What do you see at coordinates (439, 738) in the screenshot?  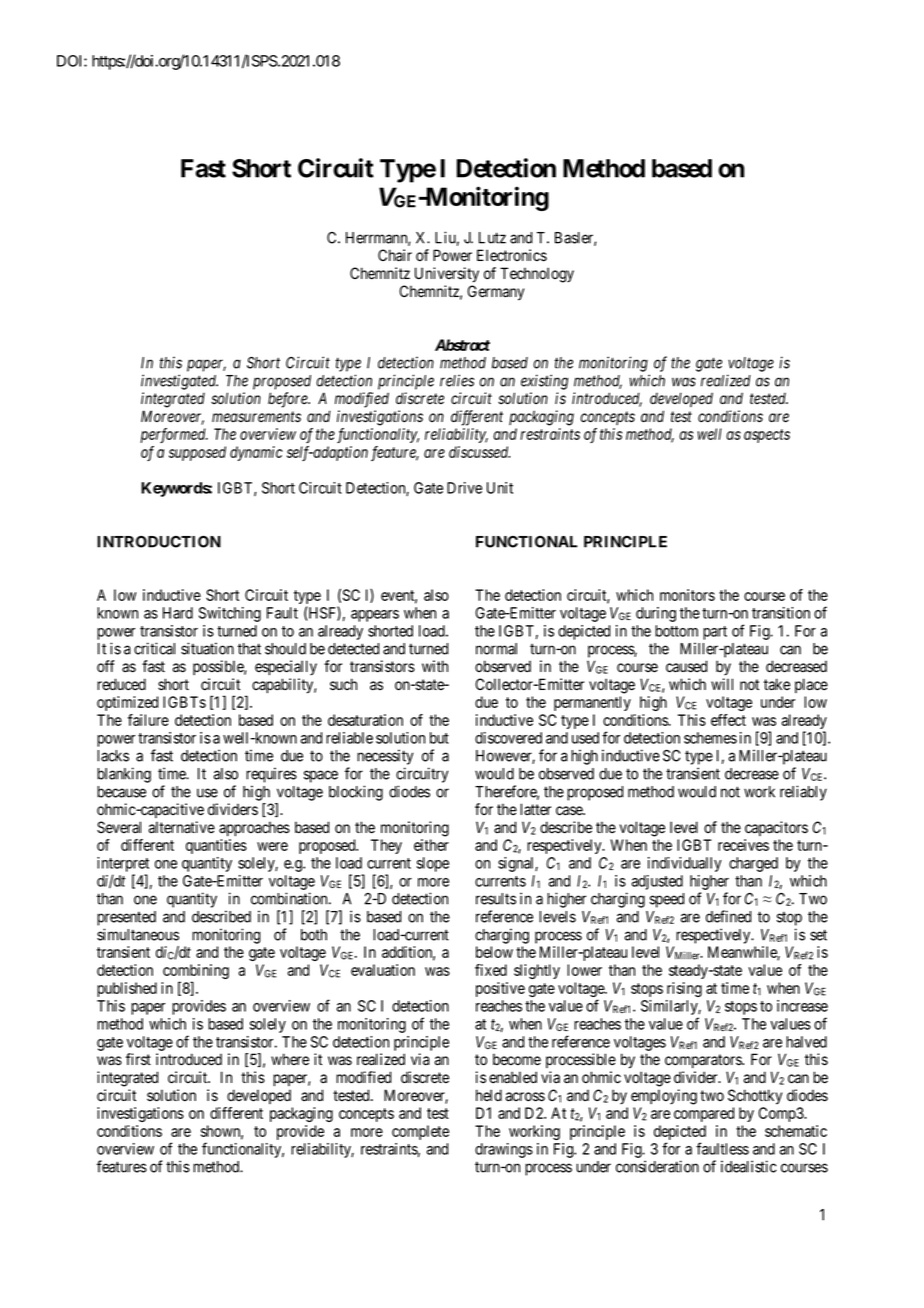 I see `but` at bounding box center [439, 738].
